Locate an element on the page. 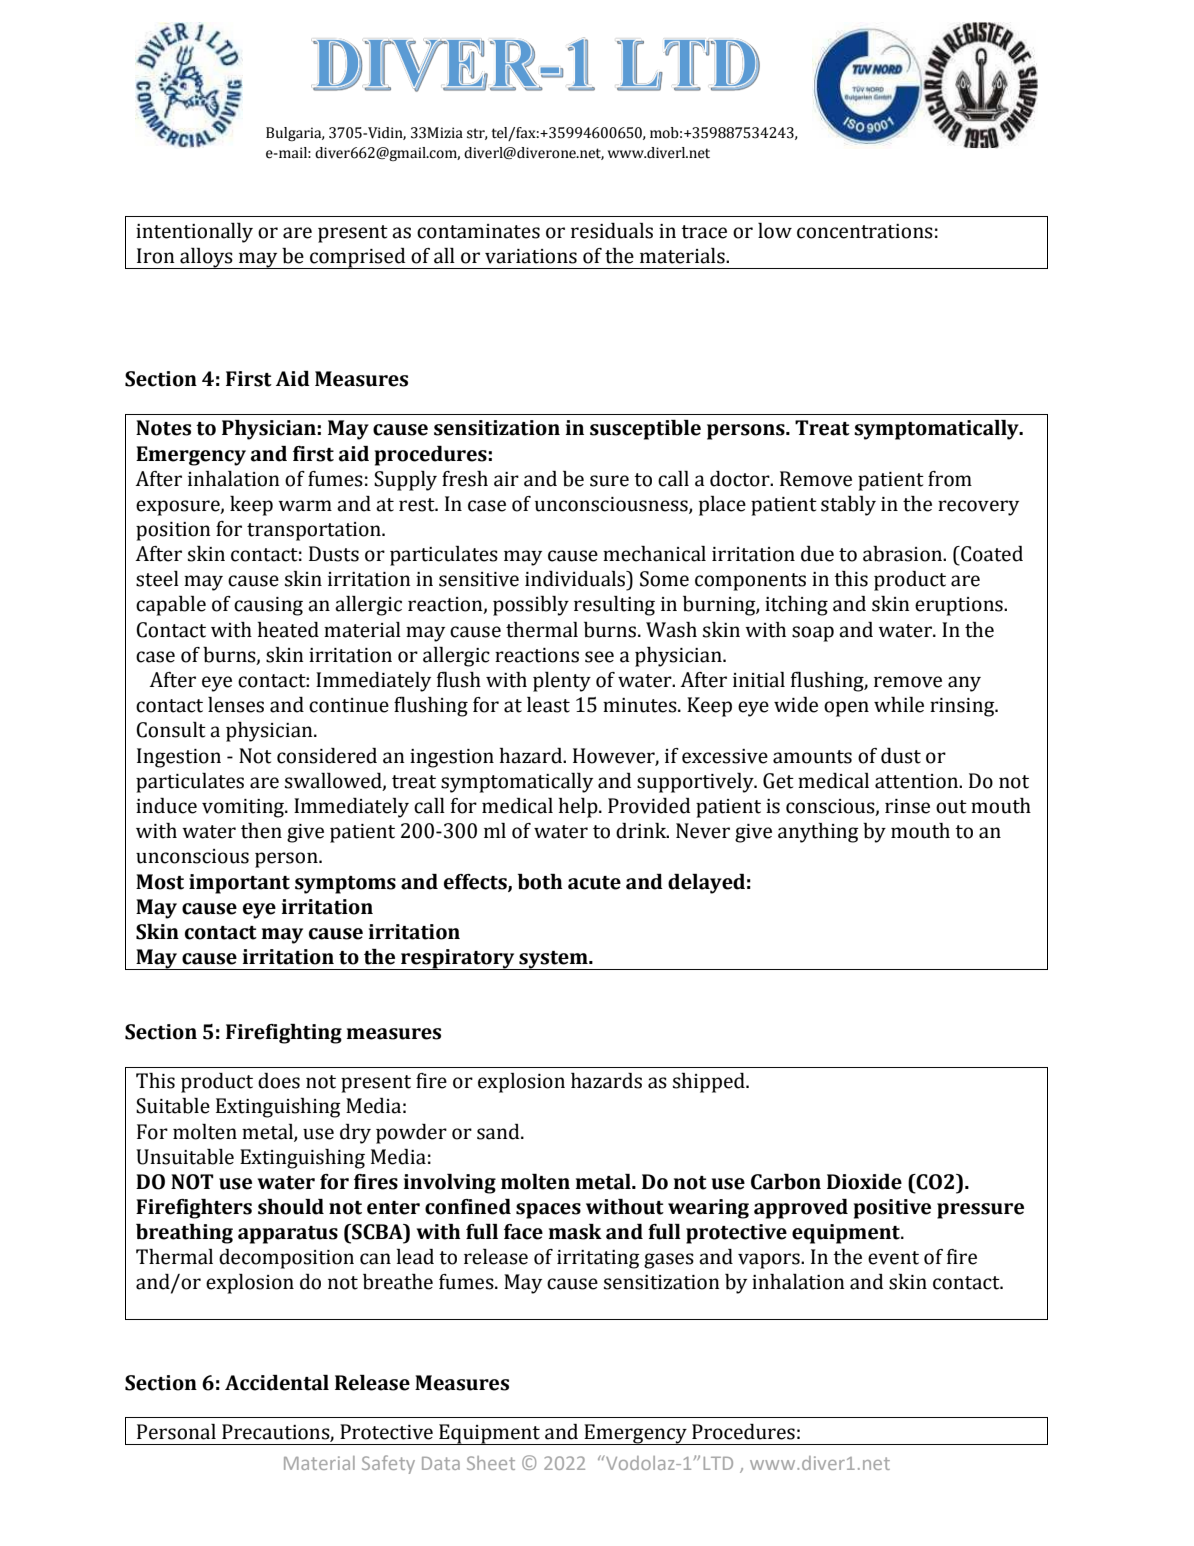 The height and width of the page is (1546, 1194). then is located at coordinates (261, 831).
